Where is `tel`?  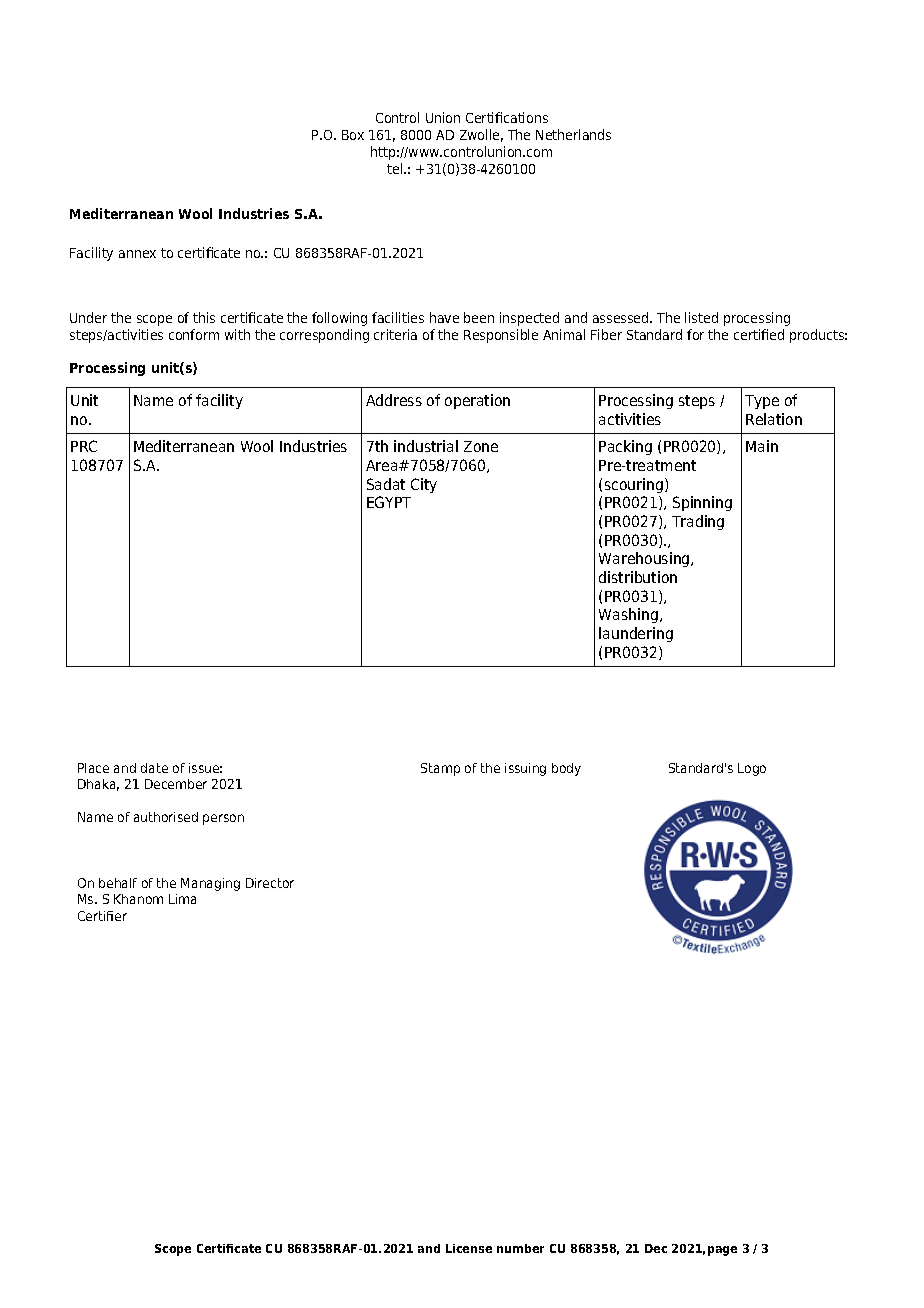 tel is located at coordinates (396, 168).
